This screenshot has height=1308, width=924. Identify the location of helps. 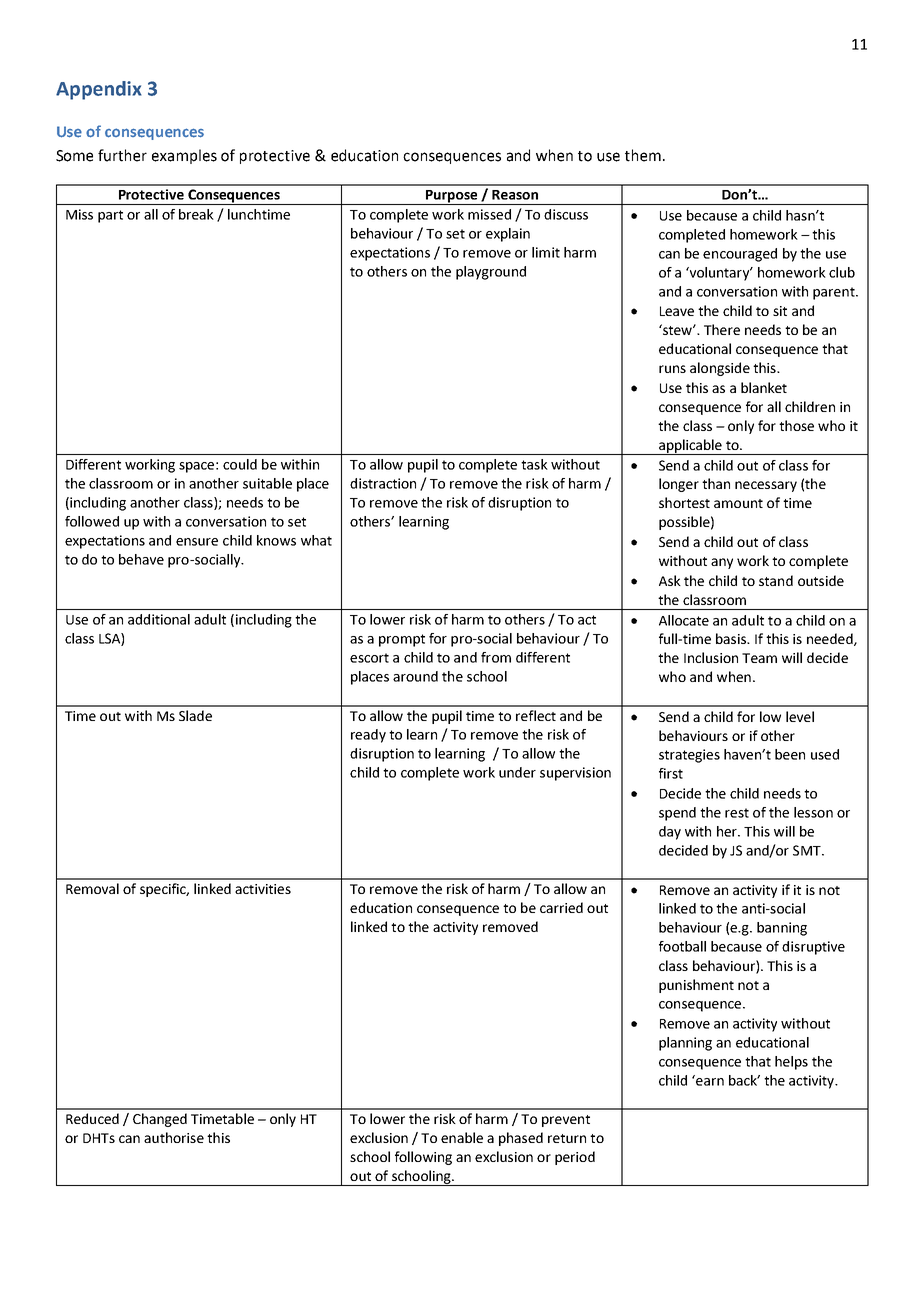
(791, 1063).
